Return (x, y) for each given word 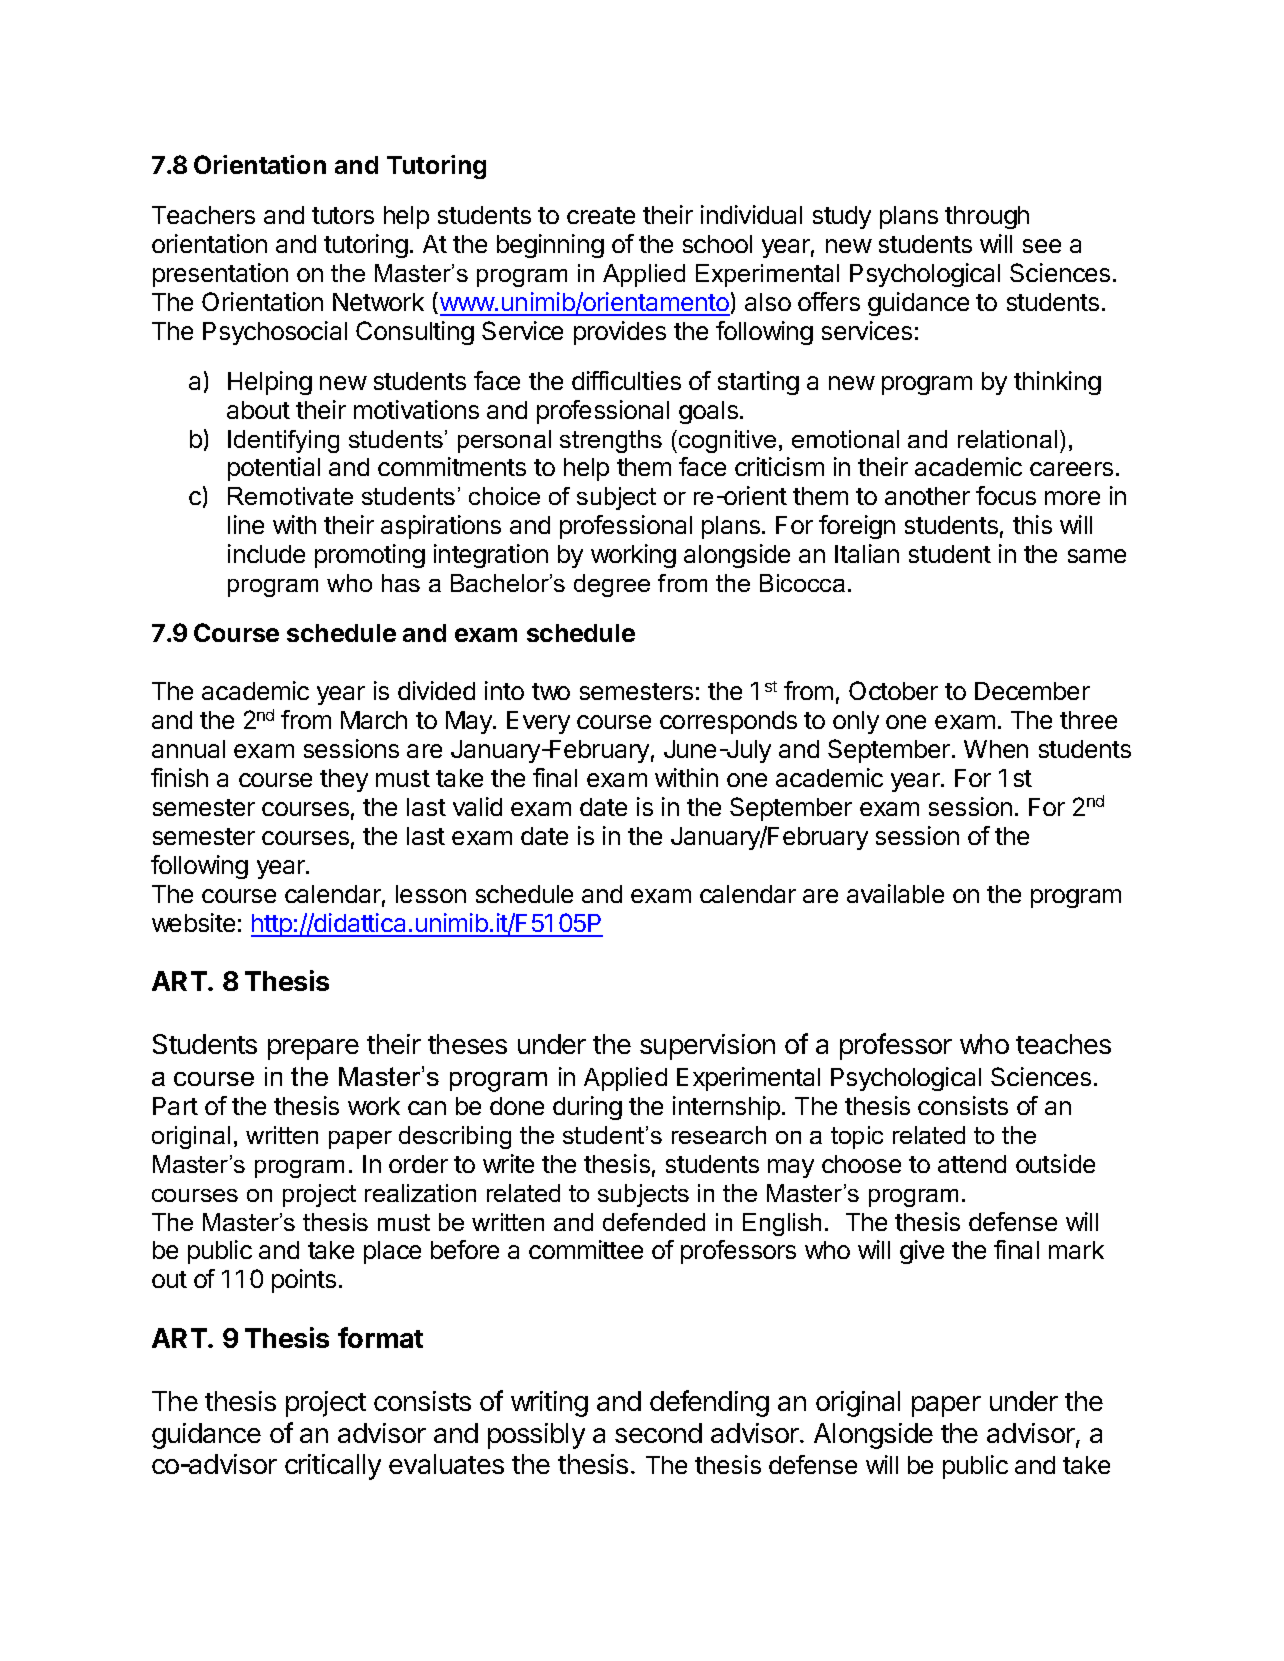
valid (477, 806)
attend (972, 1164)
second (658, 1433)
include (266, 553)
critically (333, 1467)
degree (612, 585)
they (344, 780)
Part (175, 1106)
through (987, 217)
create (601, 215)
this (1032, 524)
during (587, 1108)
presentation (220, 275)
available (895, 893)
